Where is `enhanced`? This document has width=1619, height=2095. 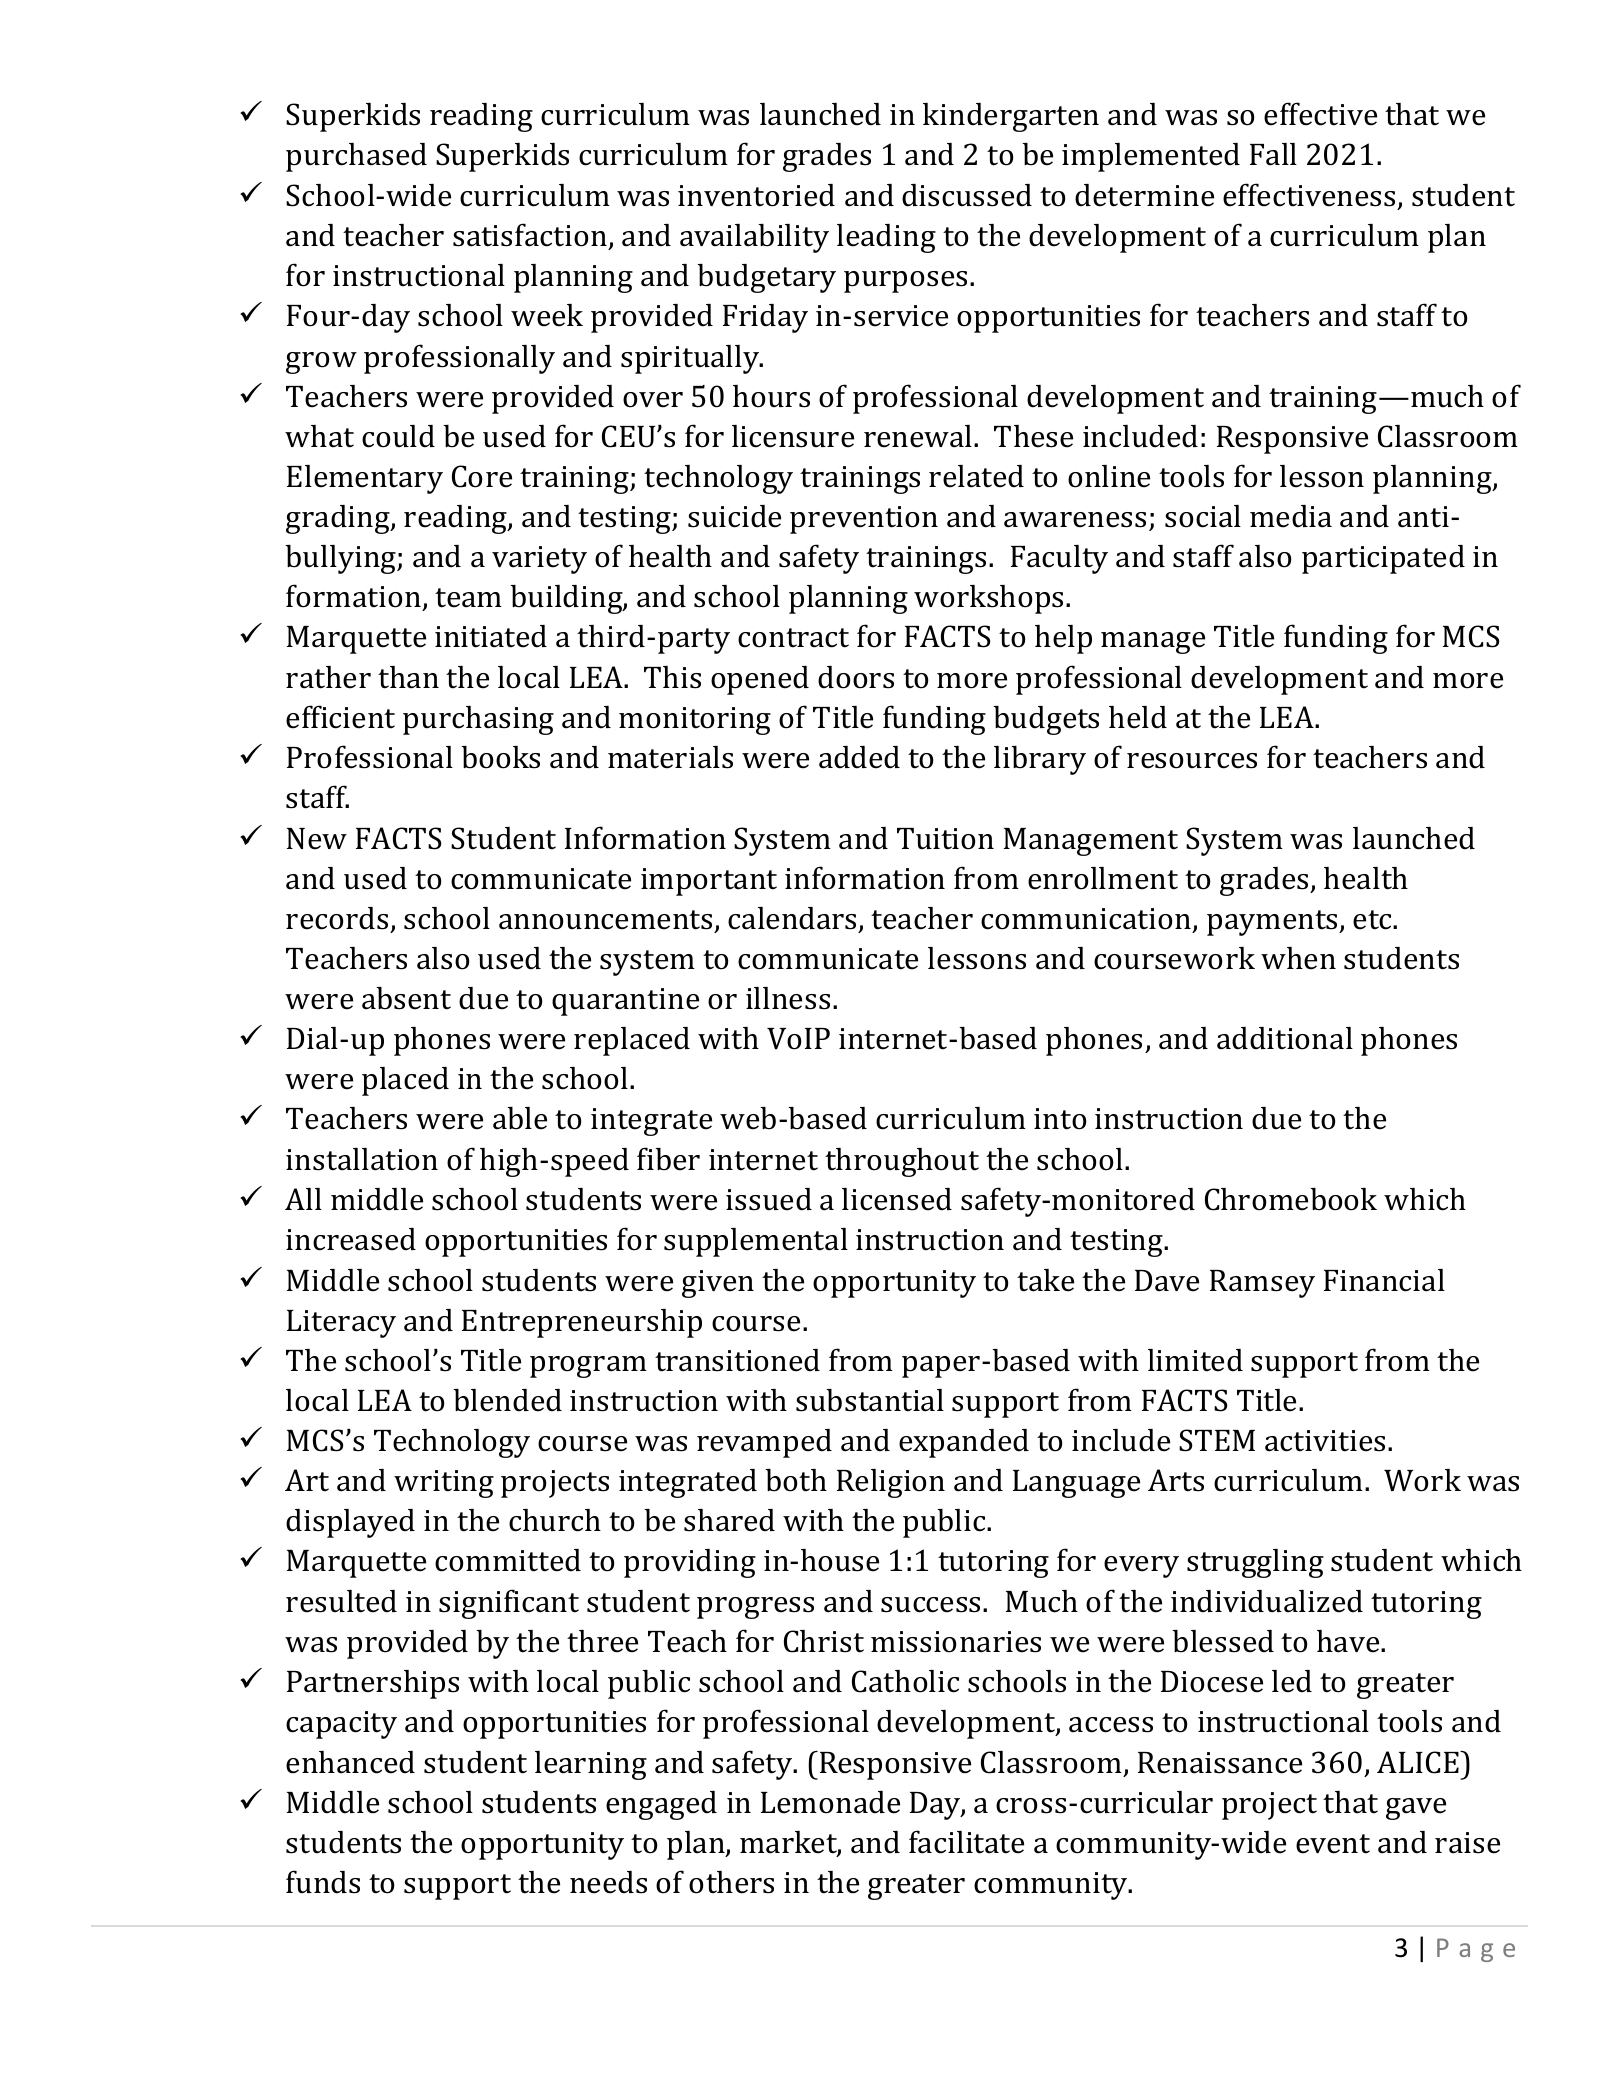 enhanced is located at coordinates (350, 1762).
